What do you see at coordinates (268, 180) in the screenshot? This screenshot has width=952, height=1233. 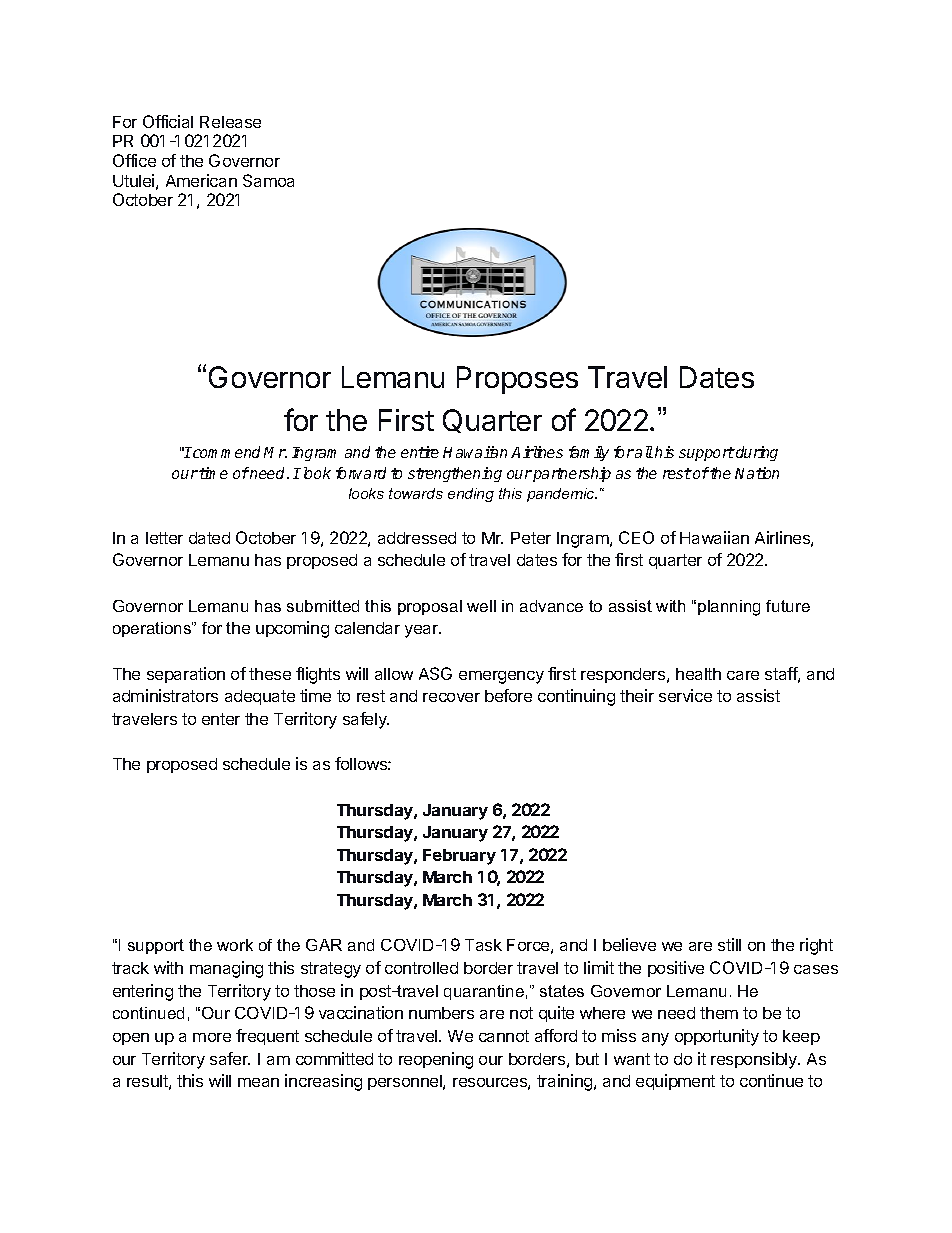 I see `Samoa` at bounding box center [268, 180].
